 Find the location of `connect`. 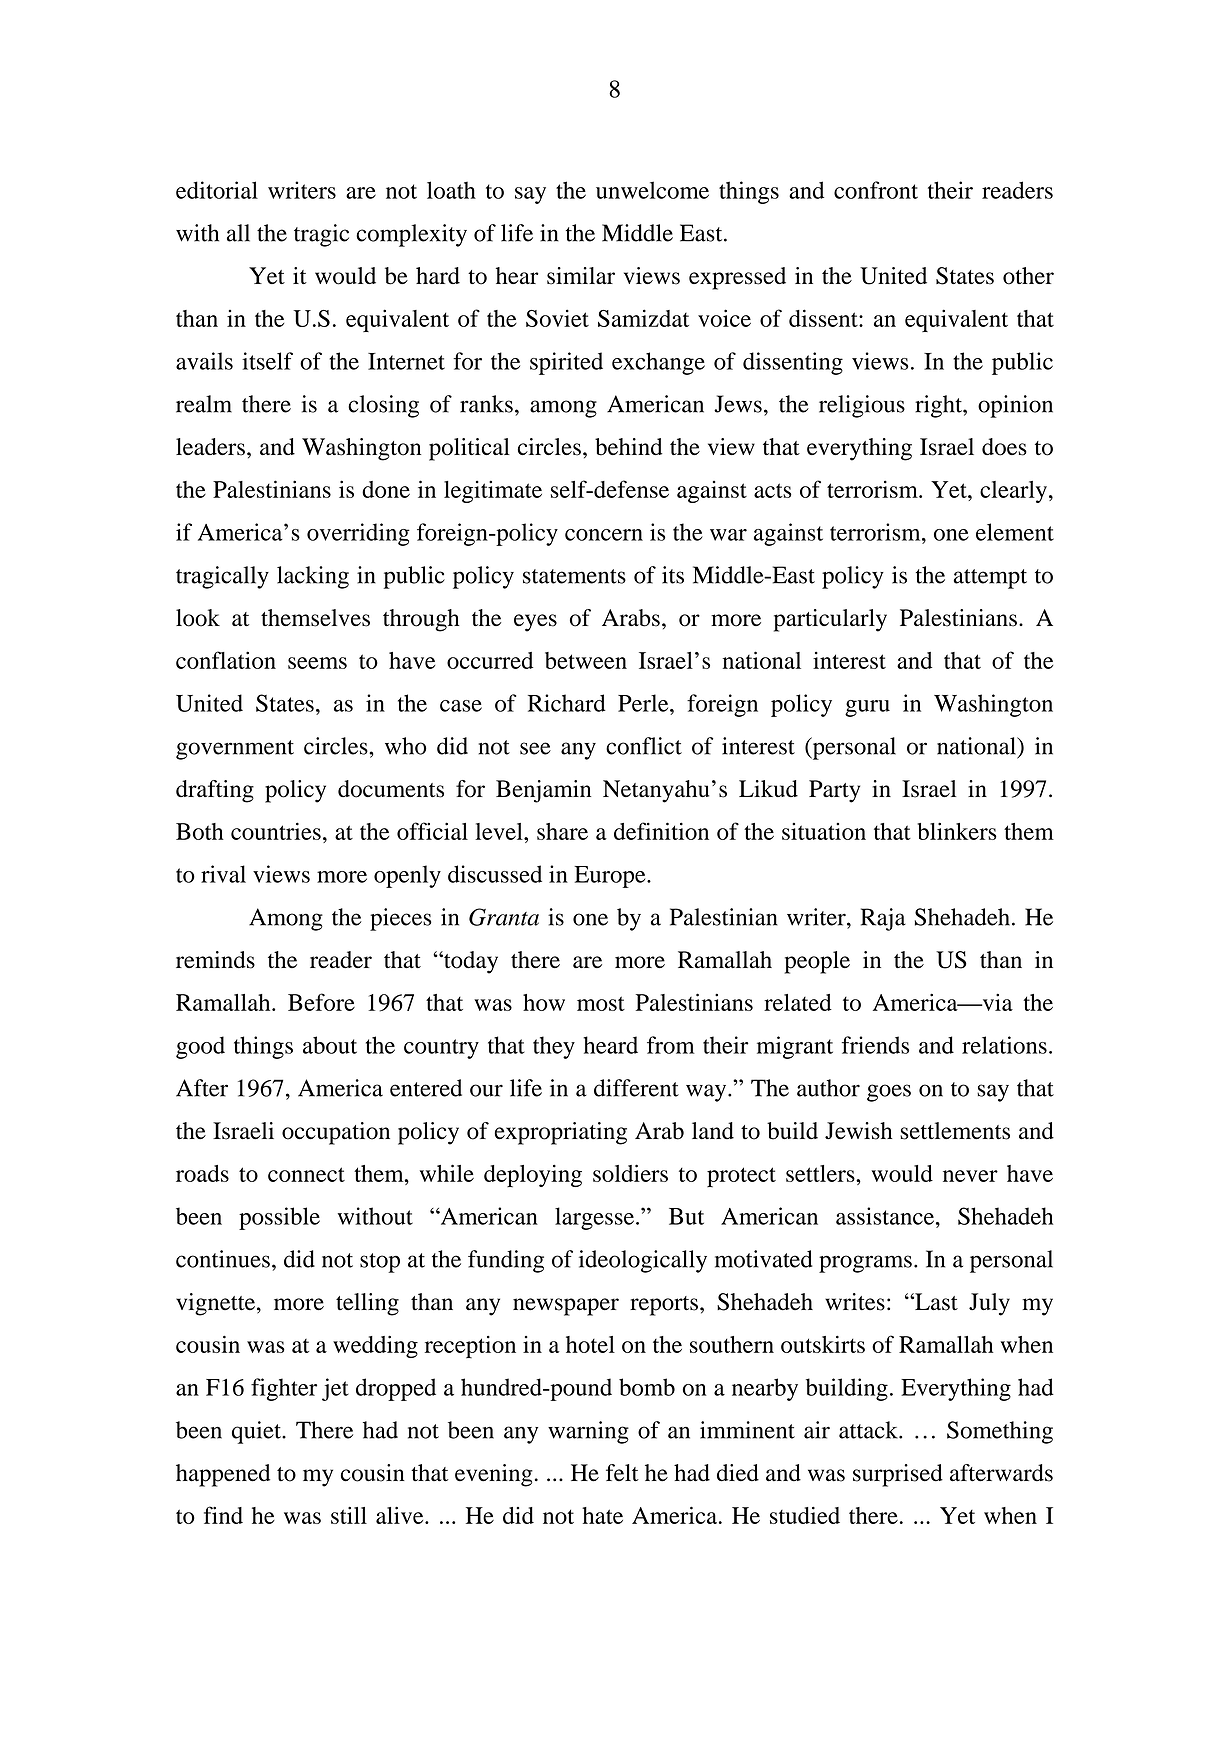

connect is located at coordinates (306, 1174).
